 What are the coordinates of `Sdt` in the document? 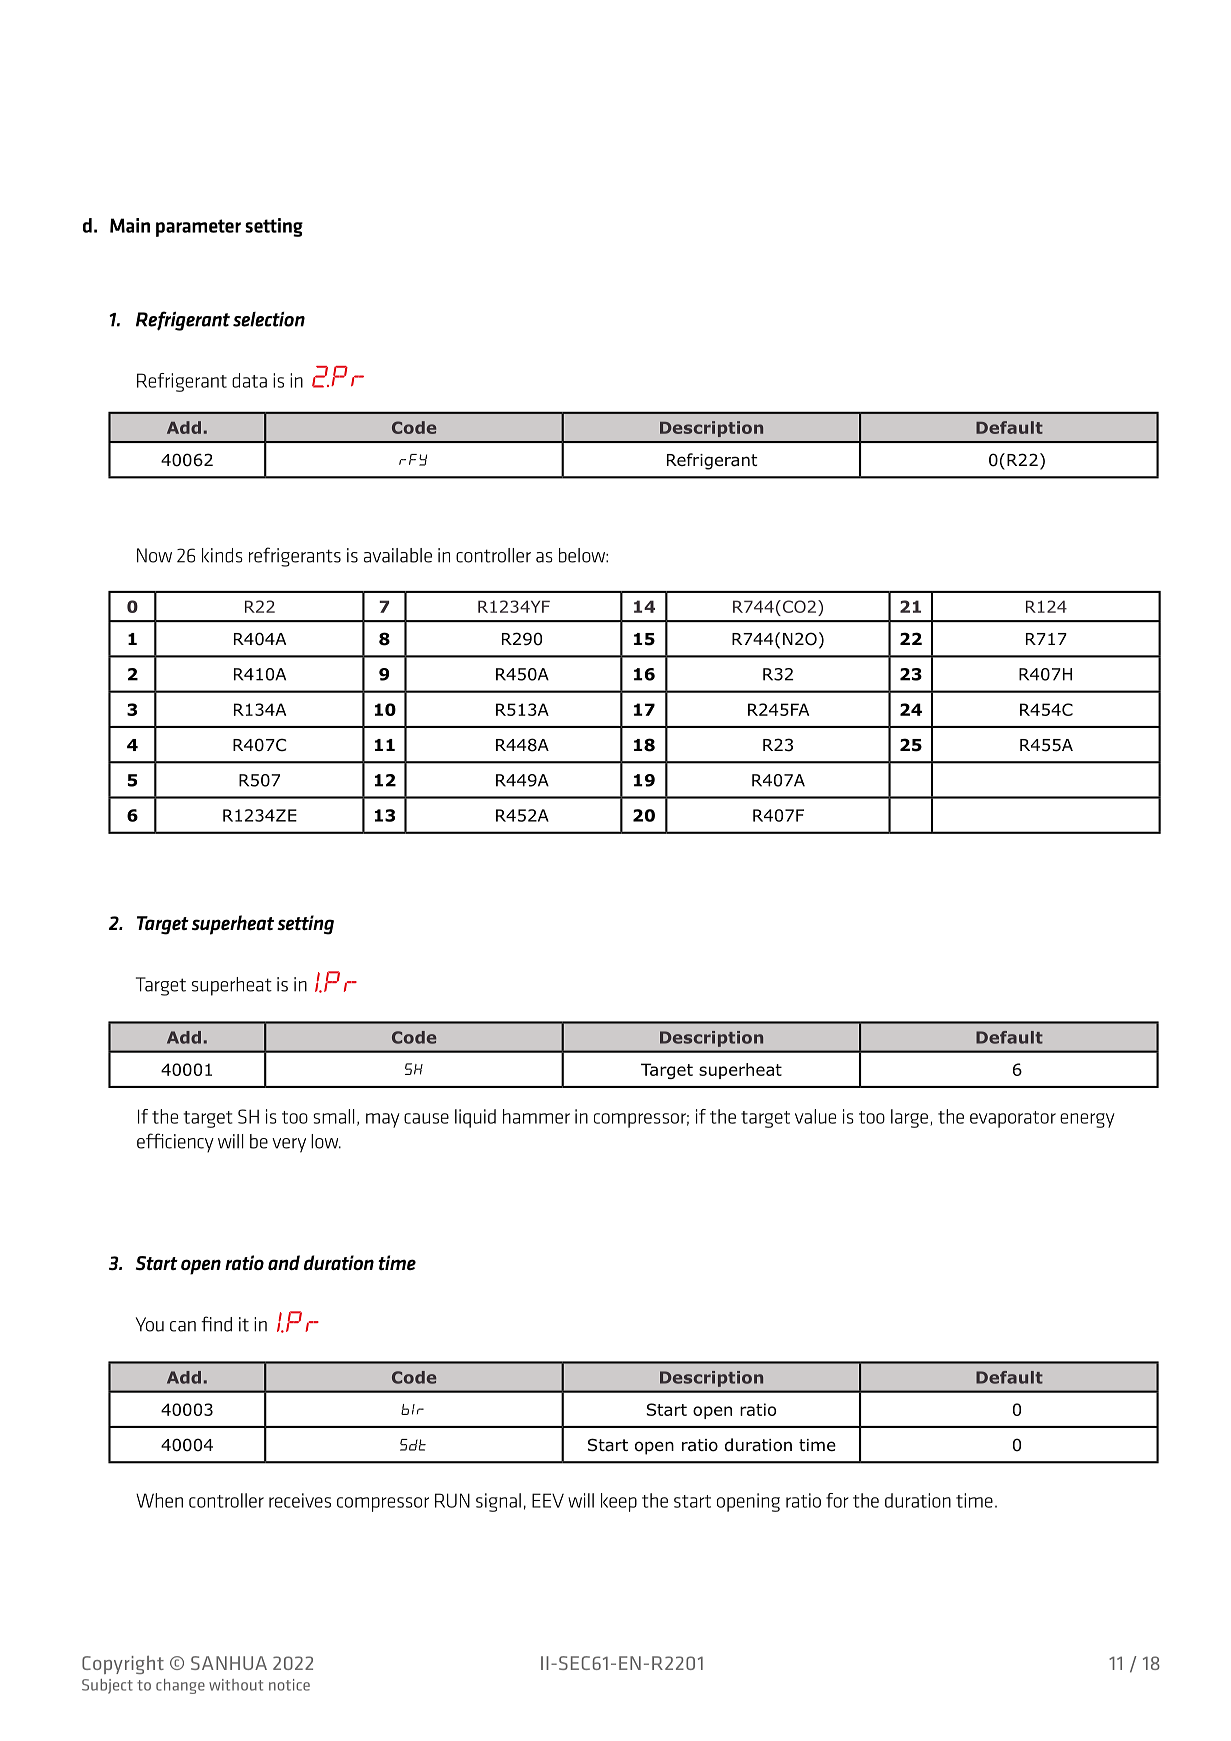 It's located at (413, 1445).
